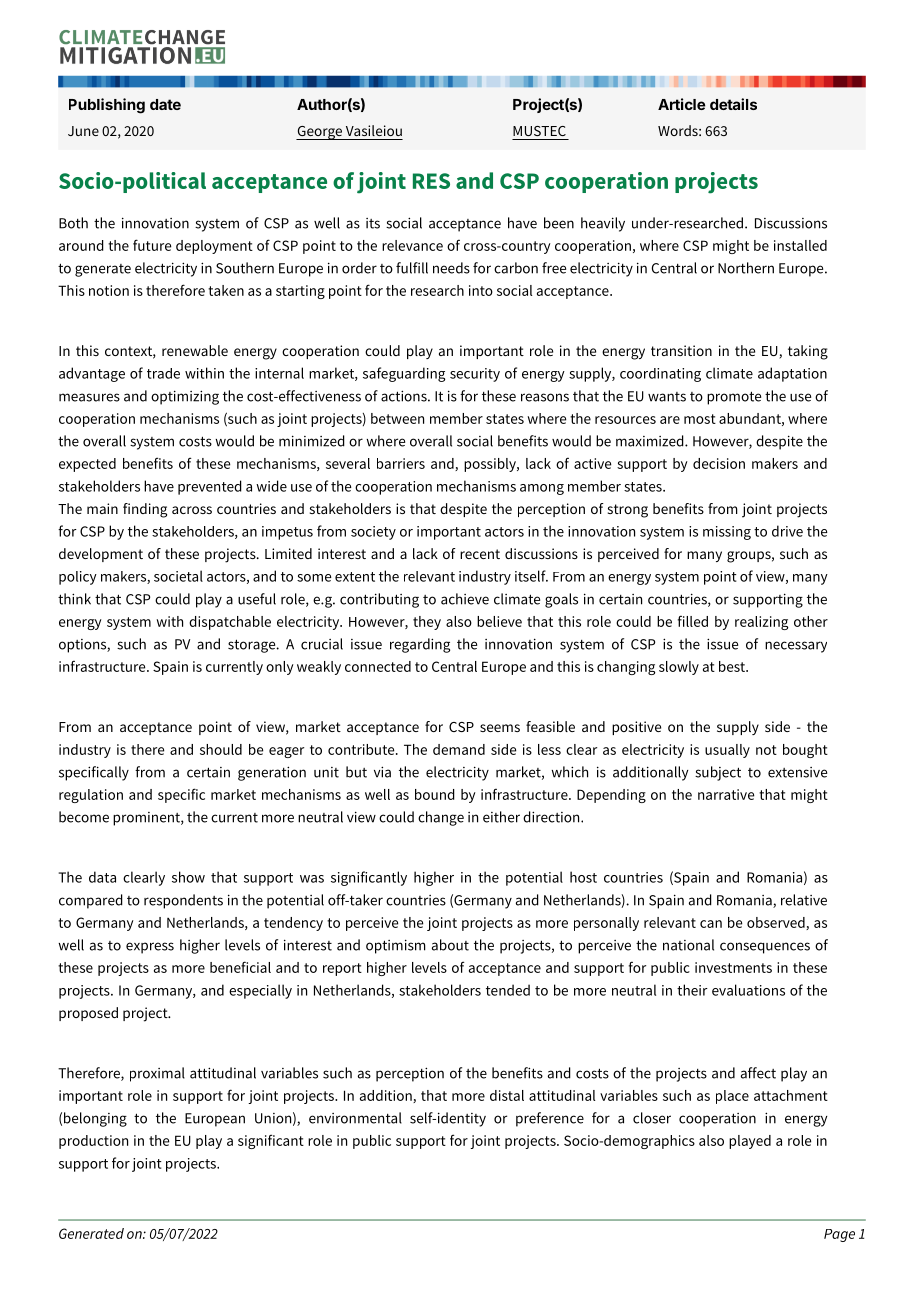  Describe the element at coordinates (441, 818) in the image. I see `change` at that location.
